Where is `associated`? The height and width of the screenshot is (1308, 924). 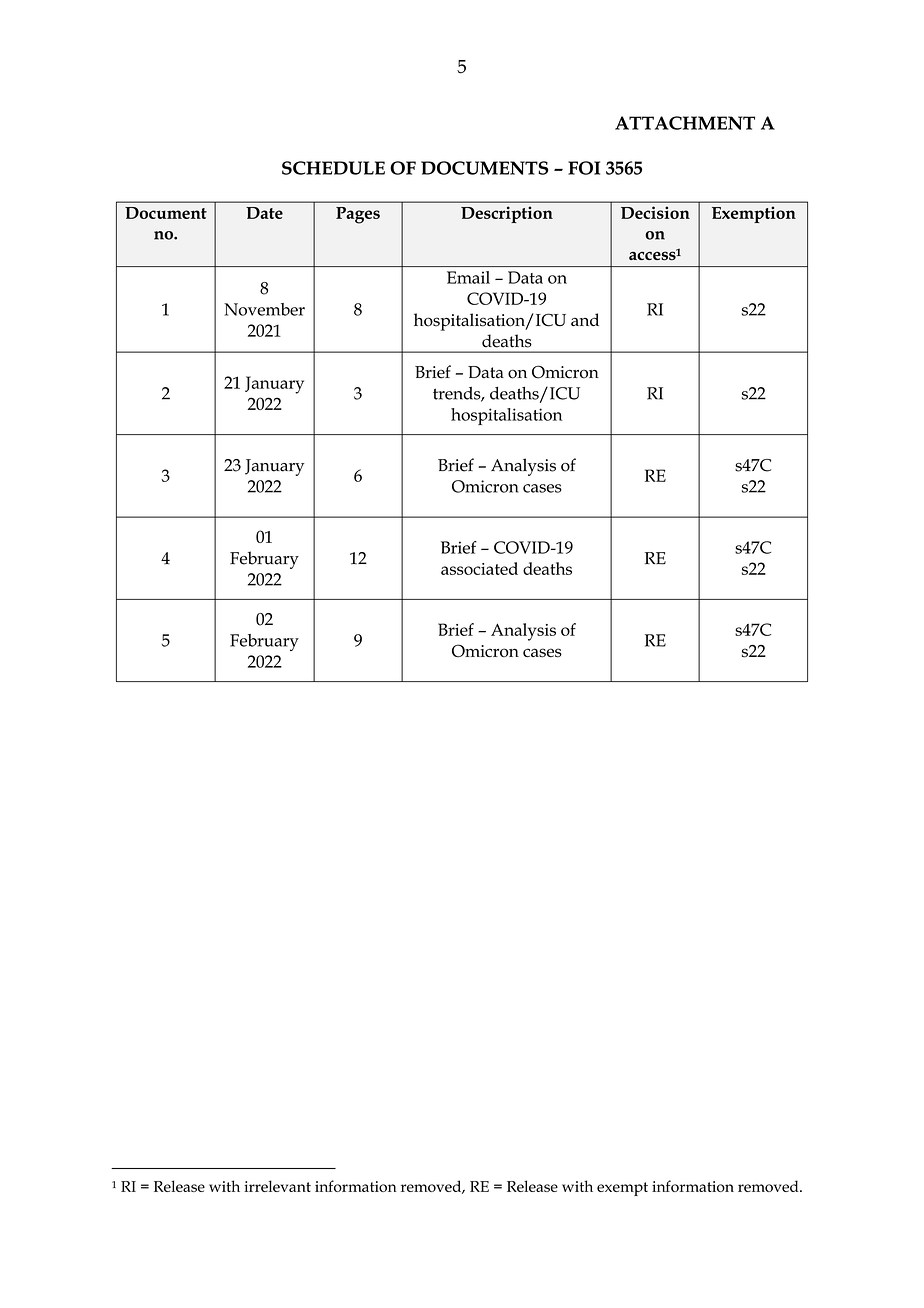
associated is located at coordinates (479, 568).
